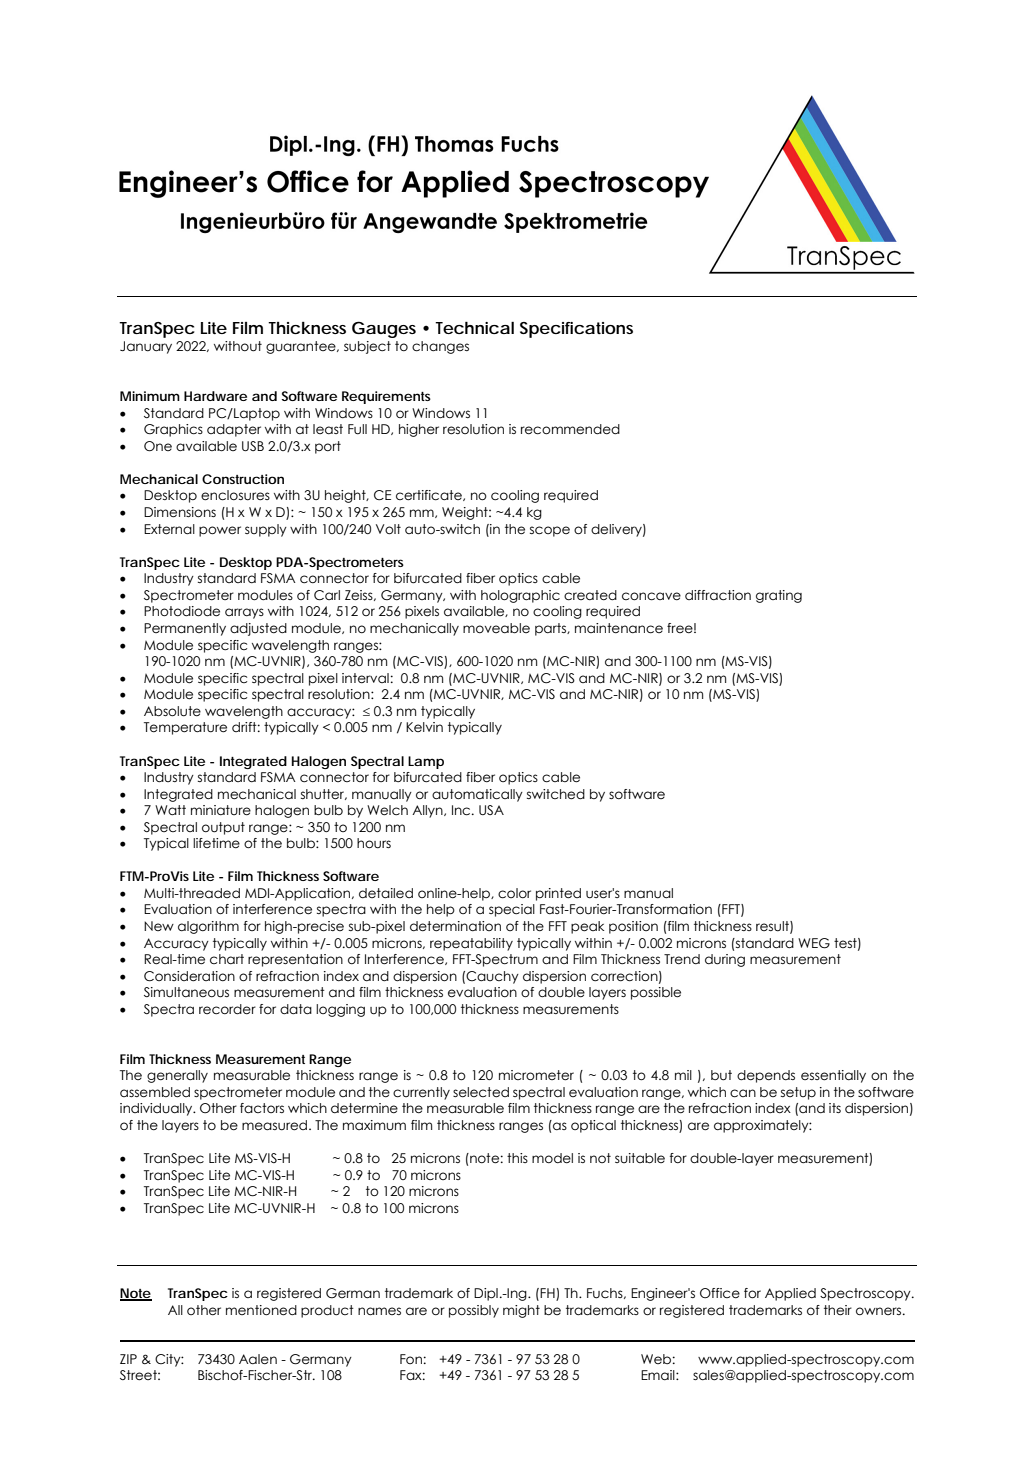  I want to click on USA, so click(491, 810).
